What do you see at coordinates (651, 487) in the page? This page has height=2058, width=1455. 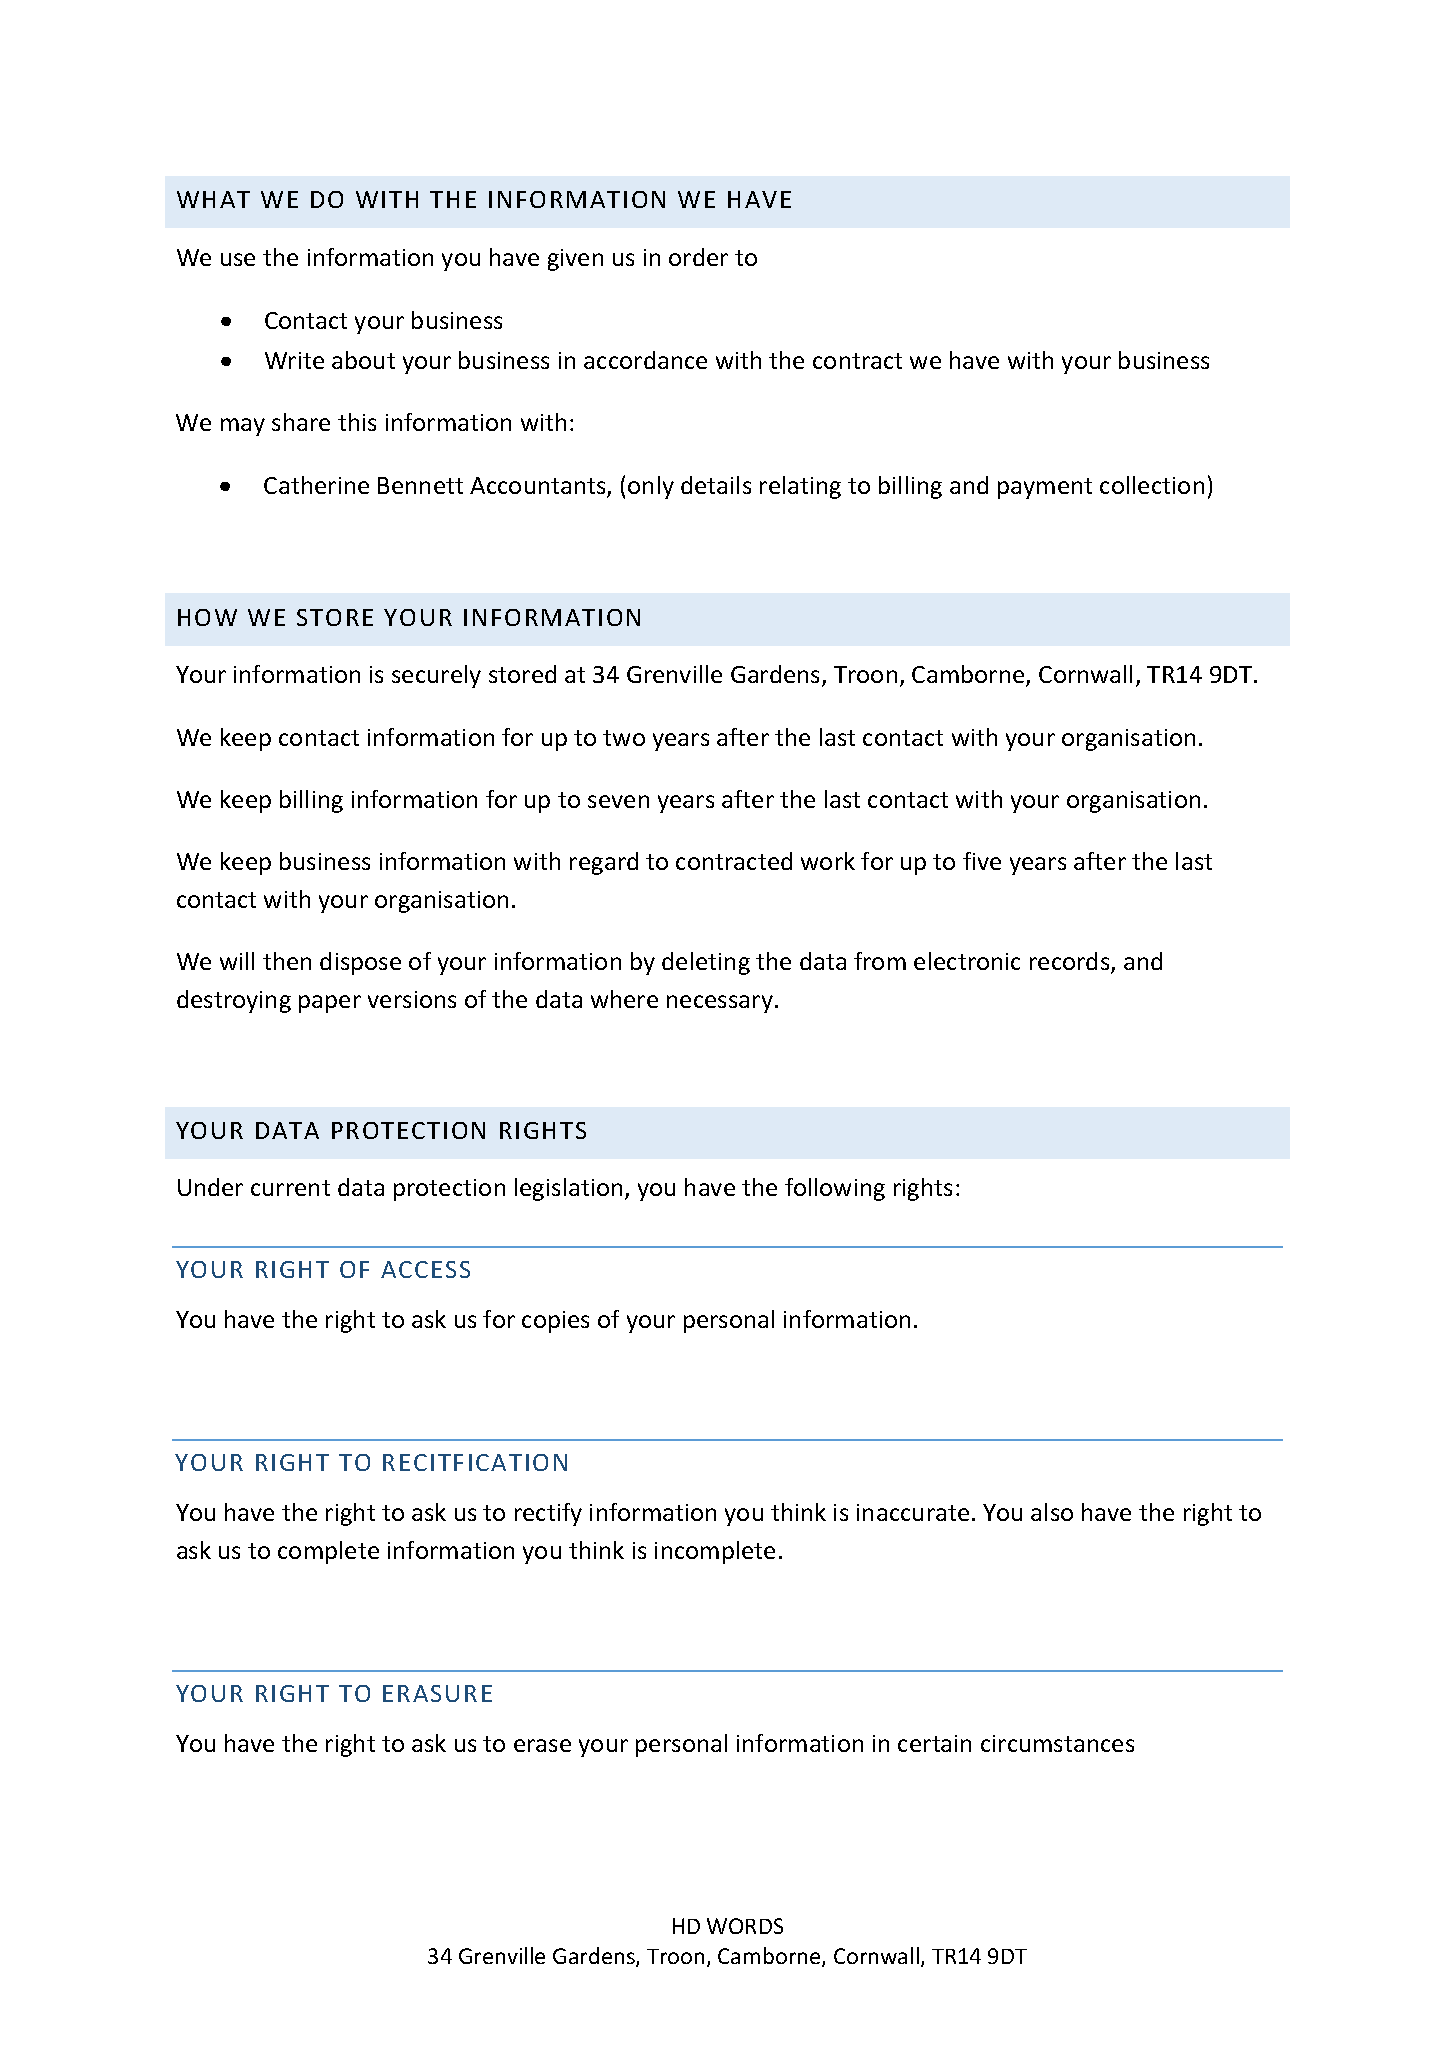 I see `only` at bounding box center [651, 487].
